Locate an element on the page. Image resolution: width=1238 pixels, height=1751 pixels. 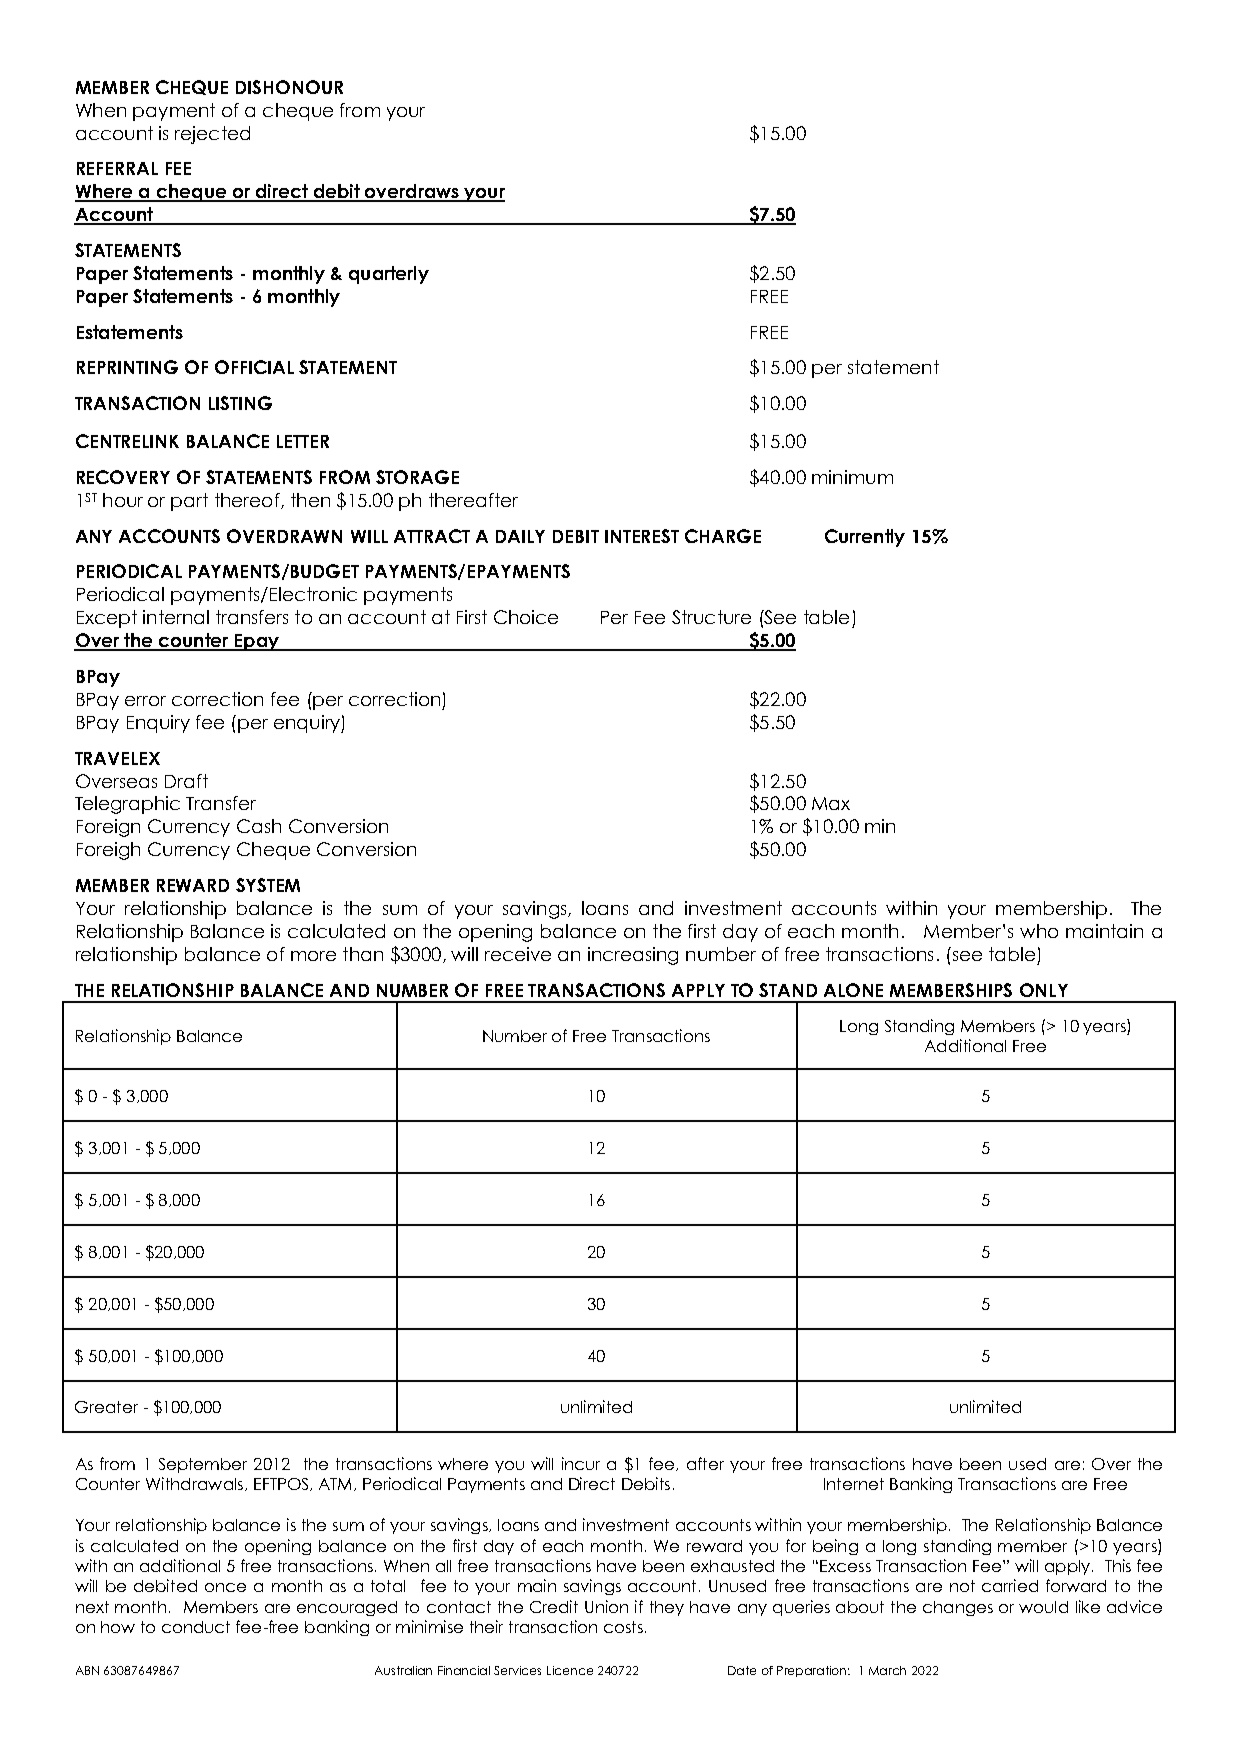
increasing is located at coordinates (633, 956).
